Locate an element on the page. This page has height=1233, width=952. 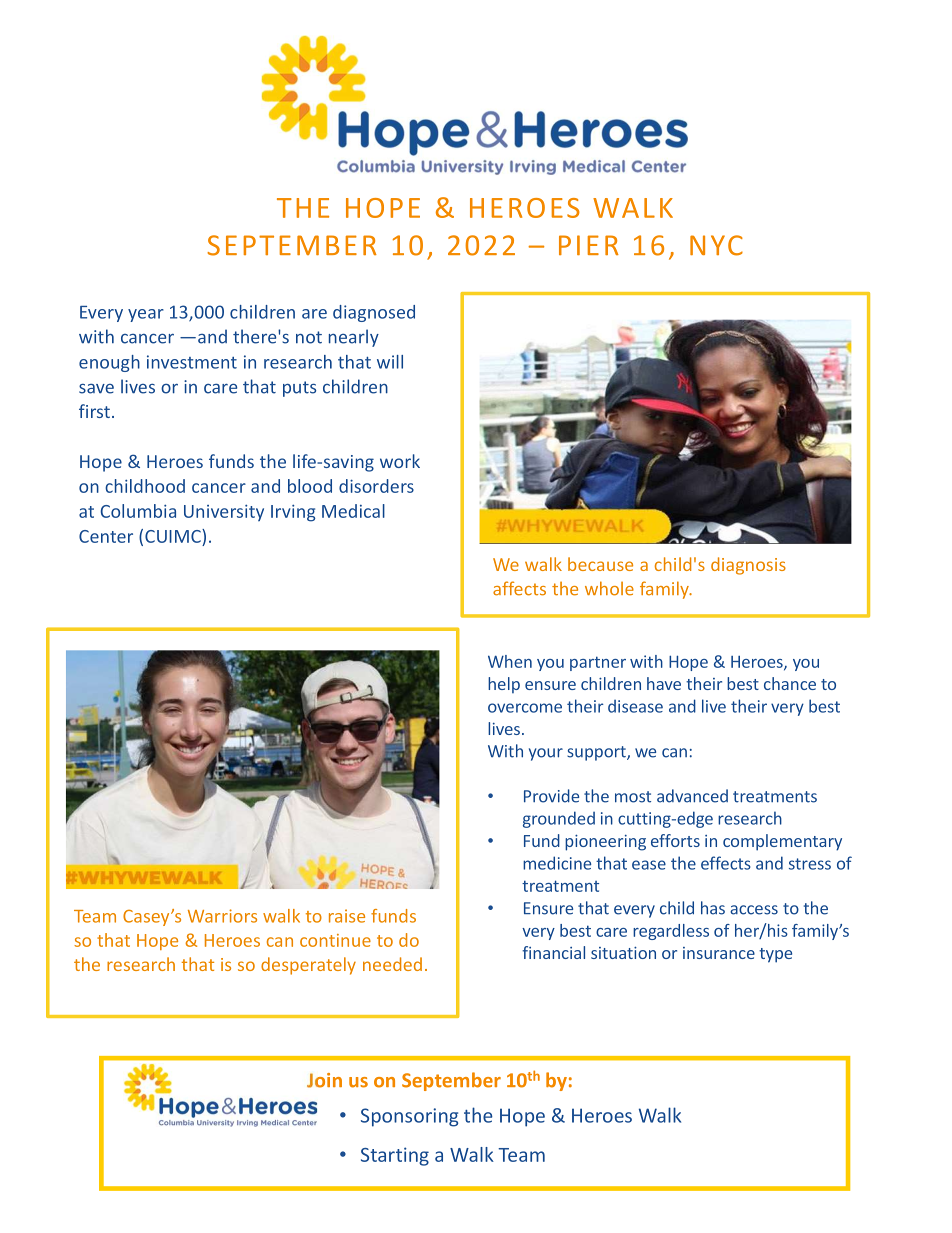
Join is located at coordinates (324, 1080).
